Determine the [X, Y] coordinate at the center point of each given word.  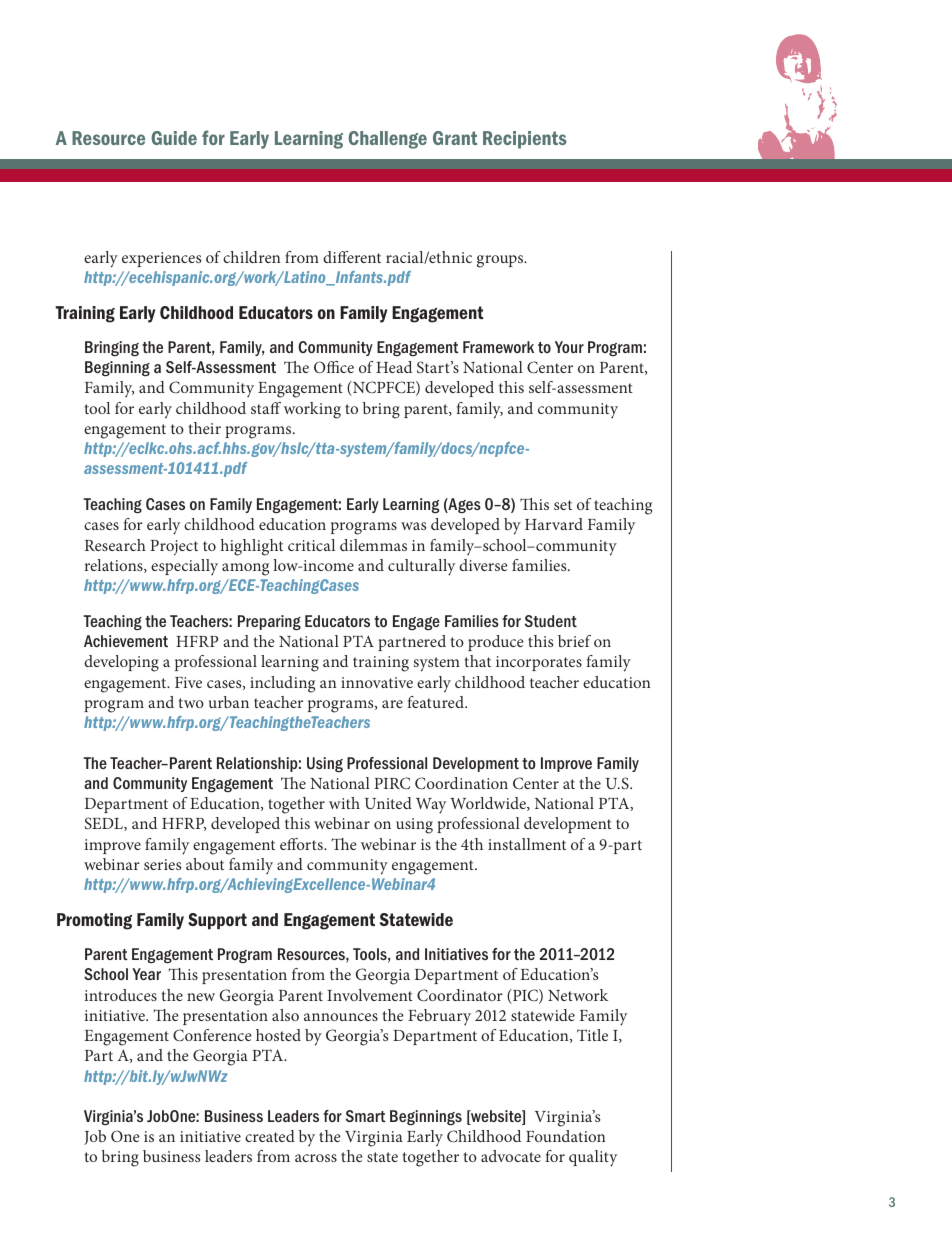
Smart [365, 1116]
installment [527, 844]
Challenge [387, 140]
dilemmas [373, 545]
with [344, 803]
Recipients [525, 140]
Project [174, 548]
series [162, 864]
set [563, 505]
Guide [174, 138]
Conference [212, 1035]
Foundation [566, 1136]
